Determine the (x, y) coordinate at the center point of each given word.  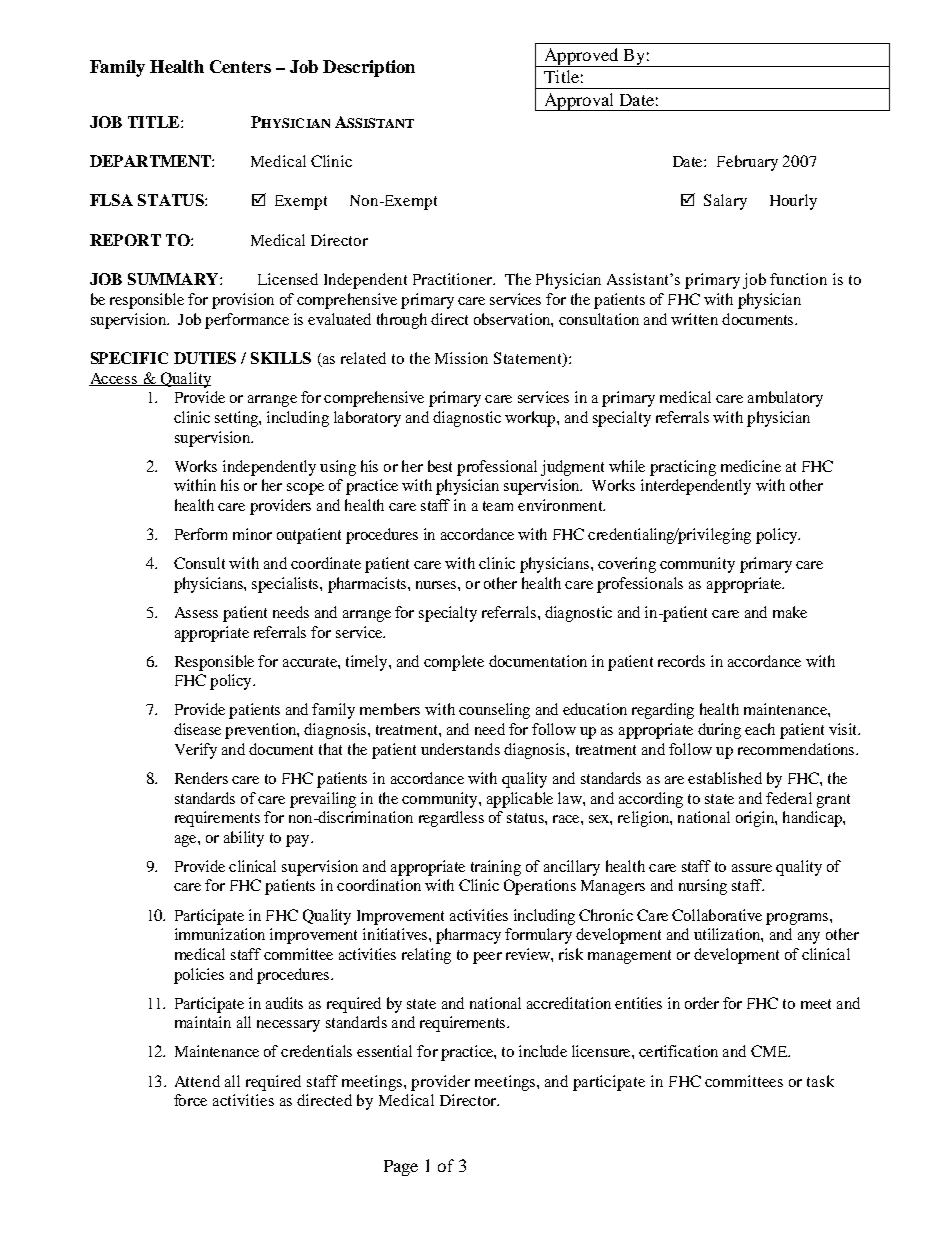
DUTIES (205, 358)
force (190, 1100)
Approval (579, 102)
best (440, 466)
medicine (751, 466)
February (747, 163)
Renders (201, 778)
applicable (520, 800)
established (725, 778)
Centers (240, 66)
